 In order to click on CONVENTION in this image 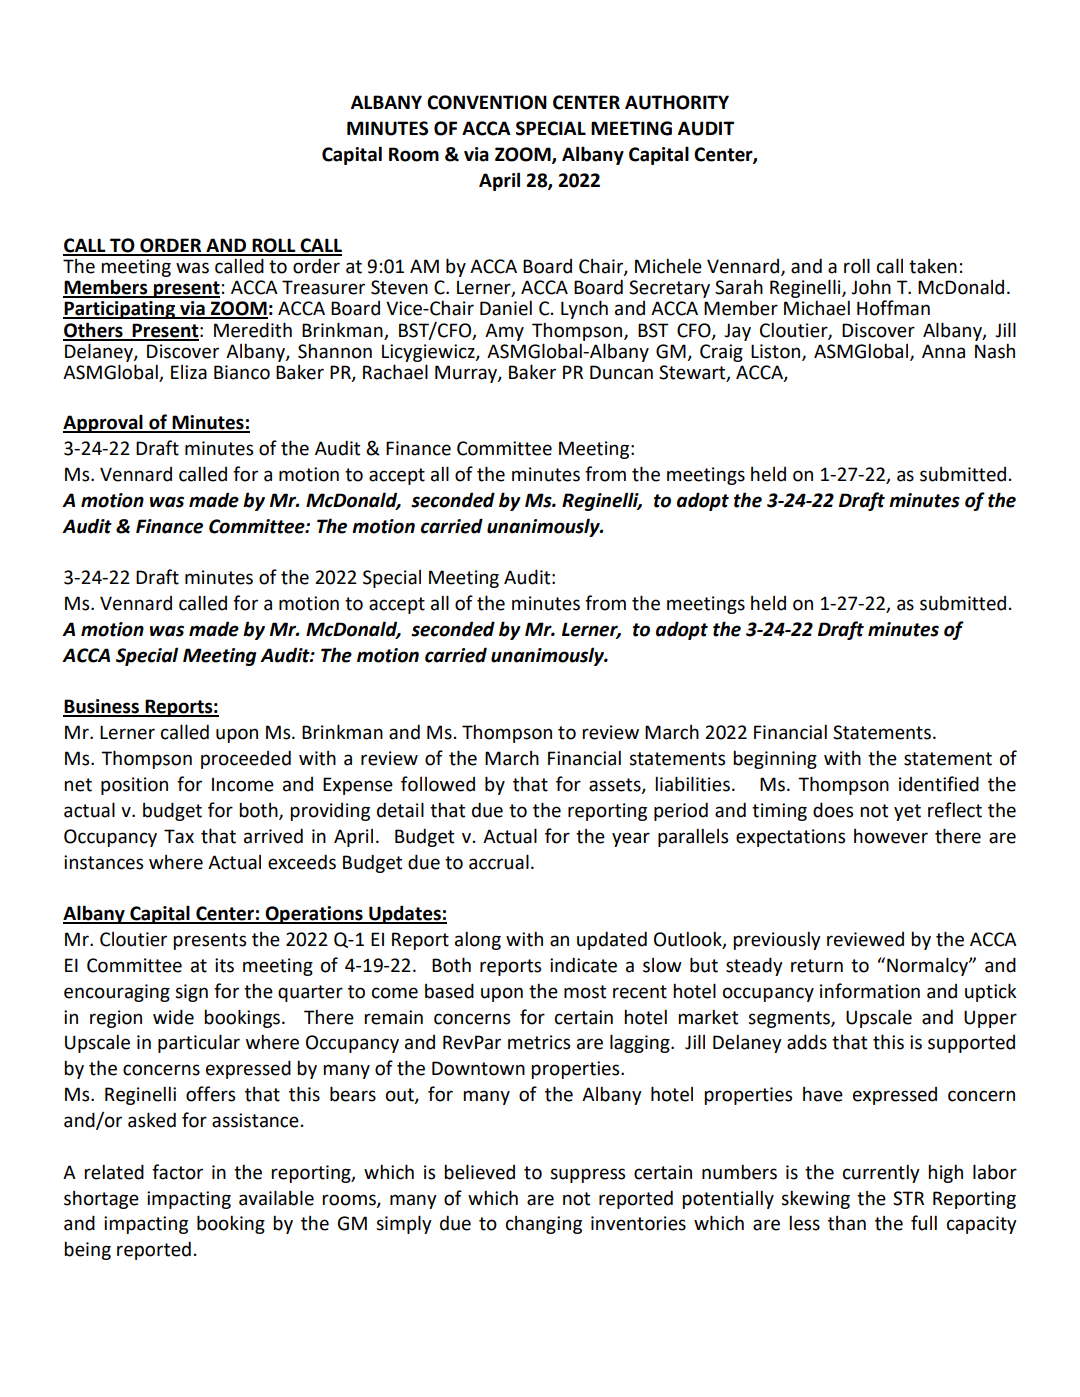, I will do `click(487, 102)`.
